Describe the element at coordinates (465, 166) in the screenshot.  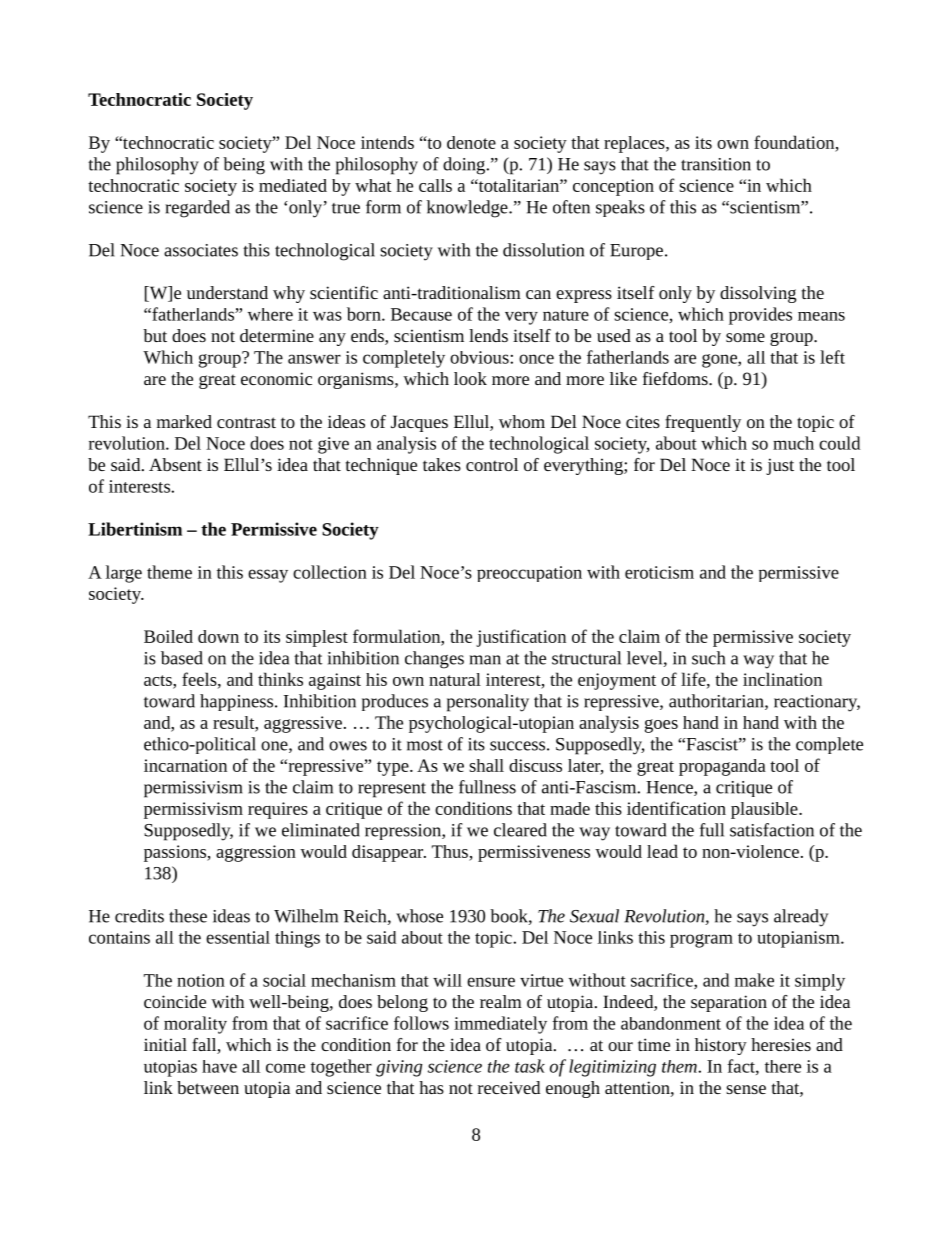
I see `doing` at that location.
